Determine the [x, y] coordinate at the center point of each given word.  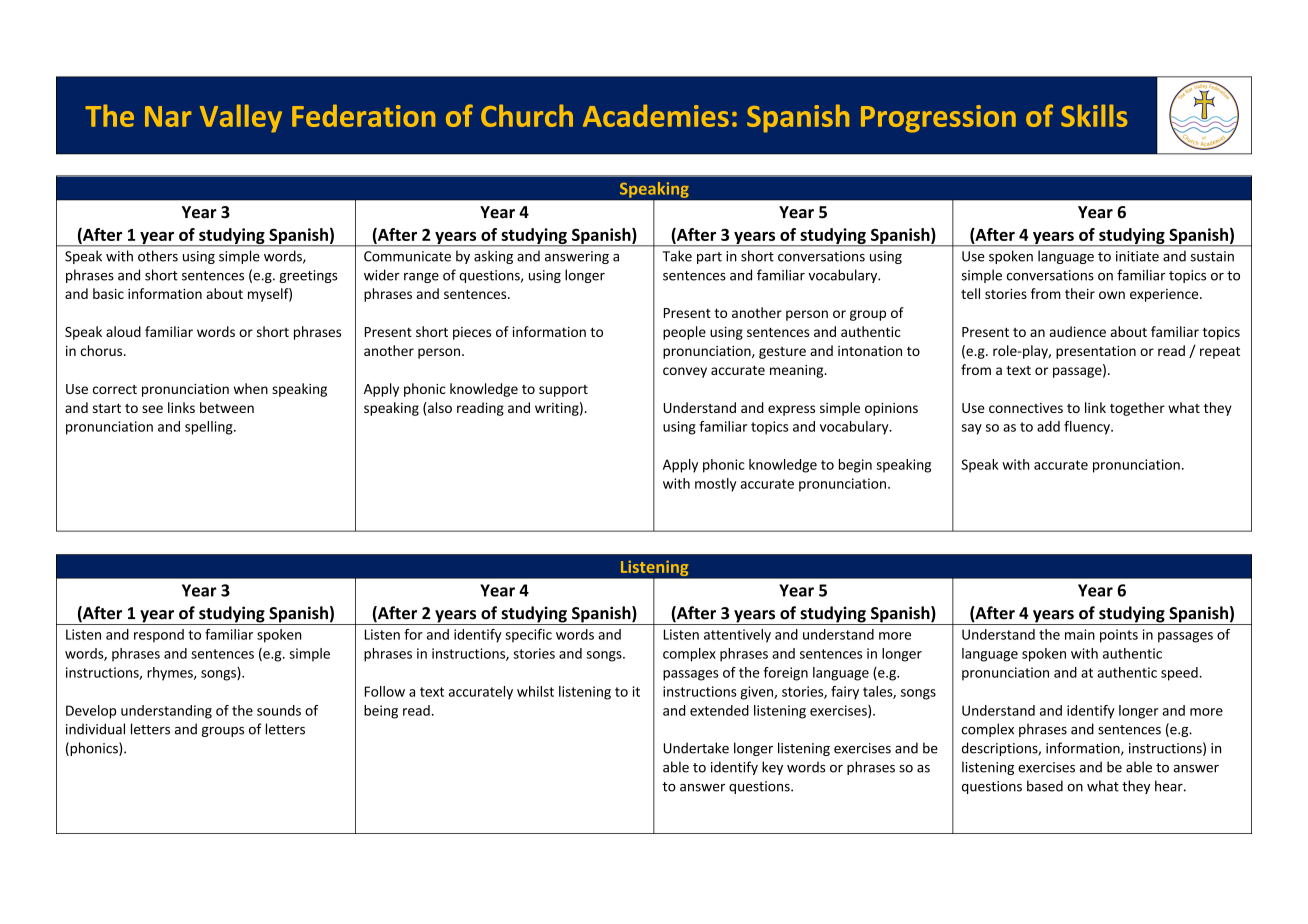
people [684, 333]
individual [95, 729]
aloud [123, 331]
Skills [1094, 115]
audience [1078, 331]
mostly [716, 485]
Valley [241, 118]
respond [159, 636]
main [1080, 634]
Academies [656, 115]
